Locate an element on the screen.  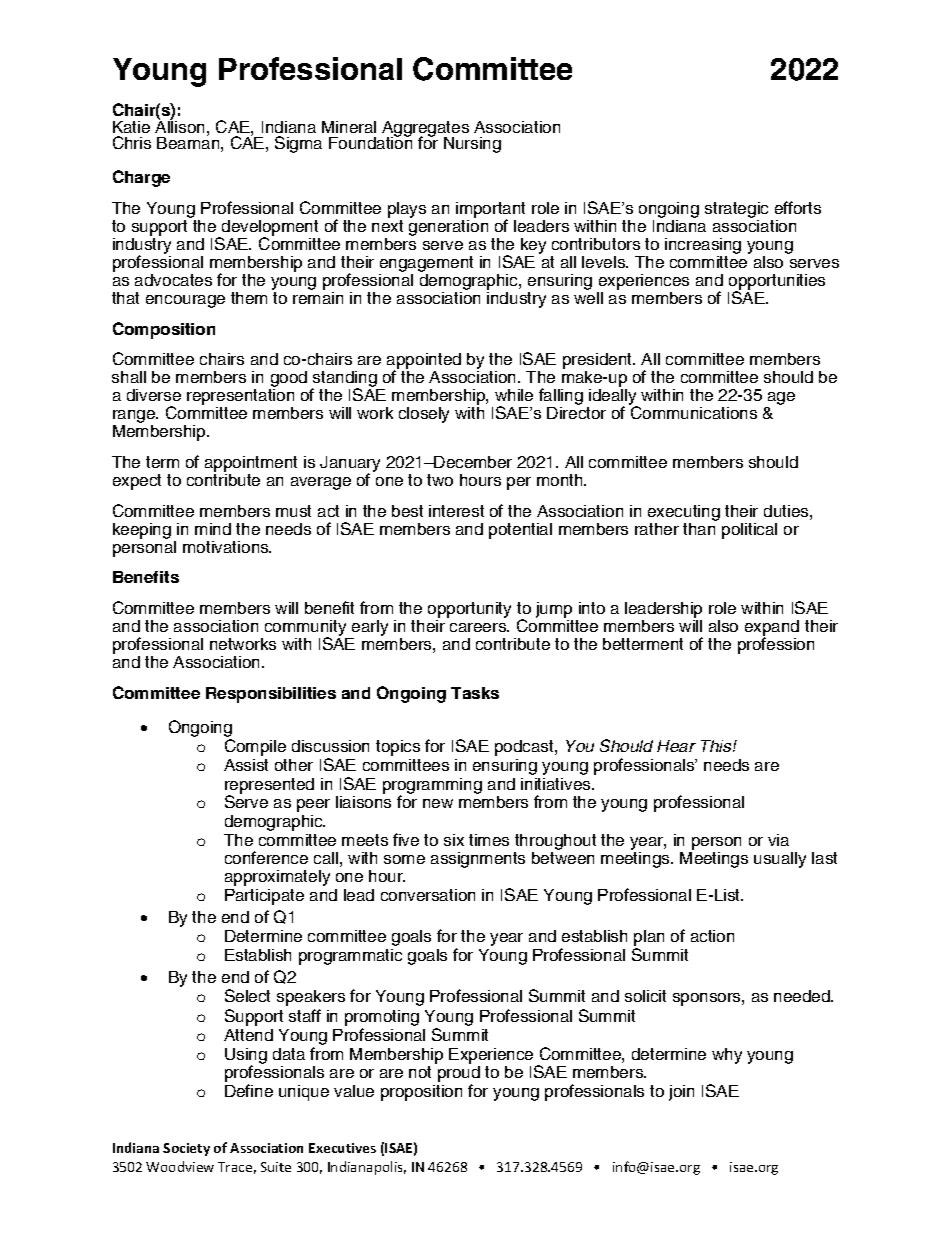
careers is located at coordinates (479, 627).
